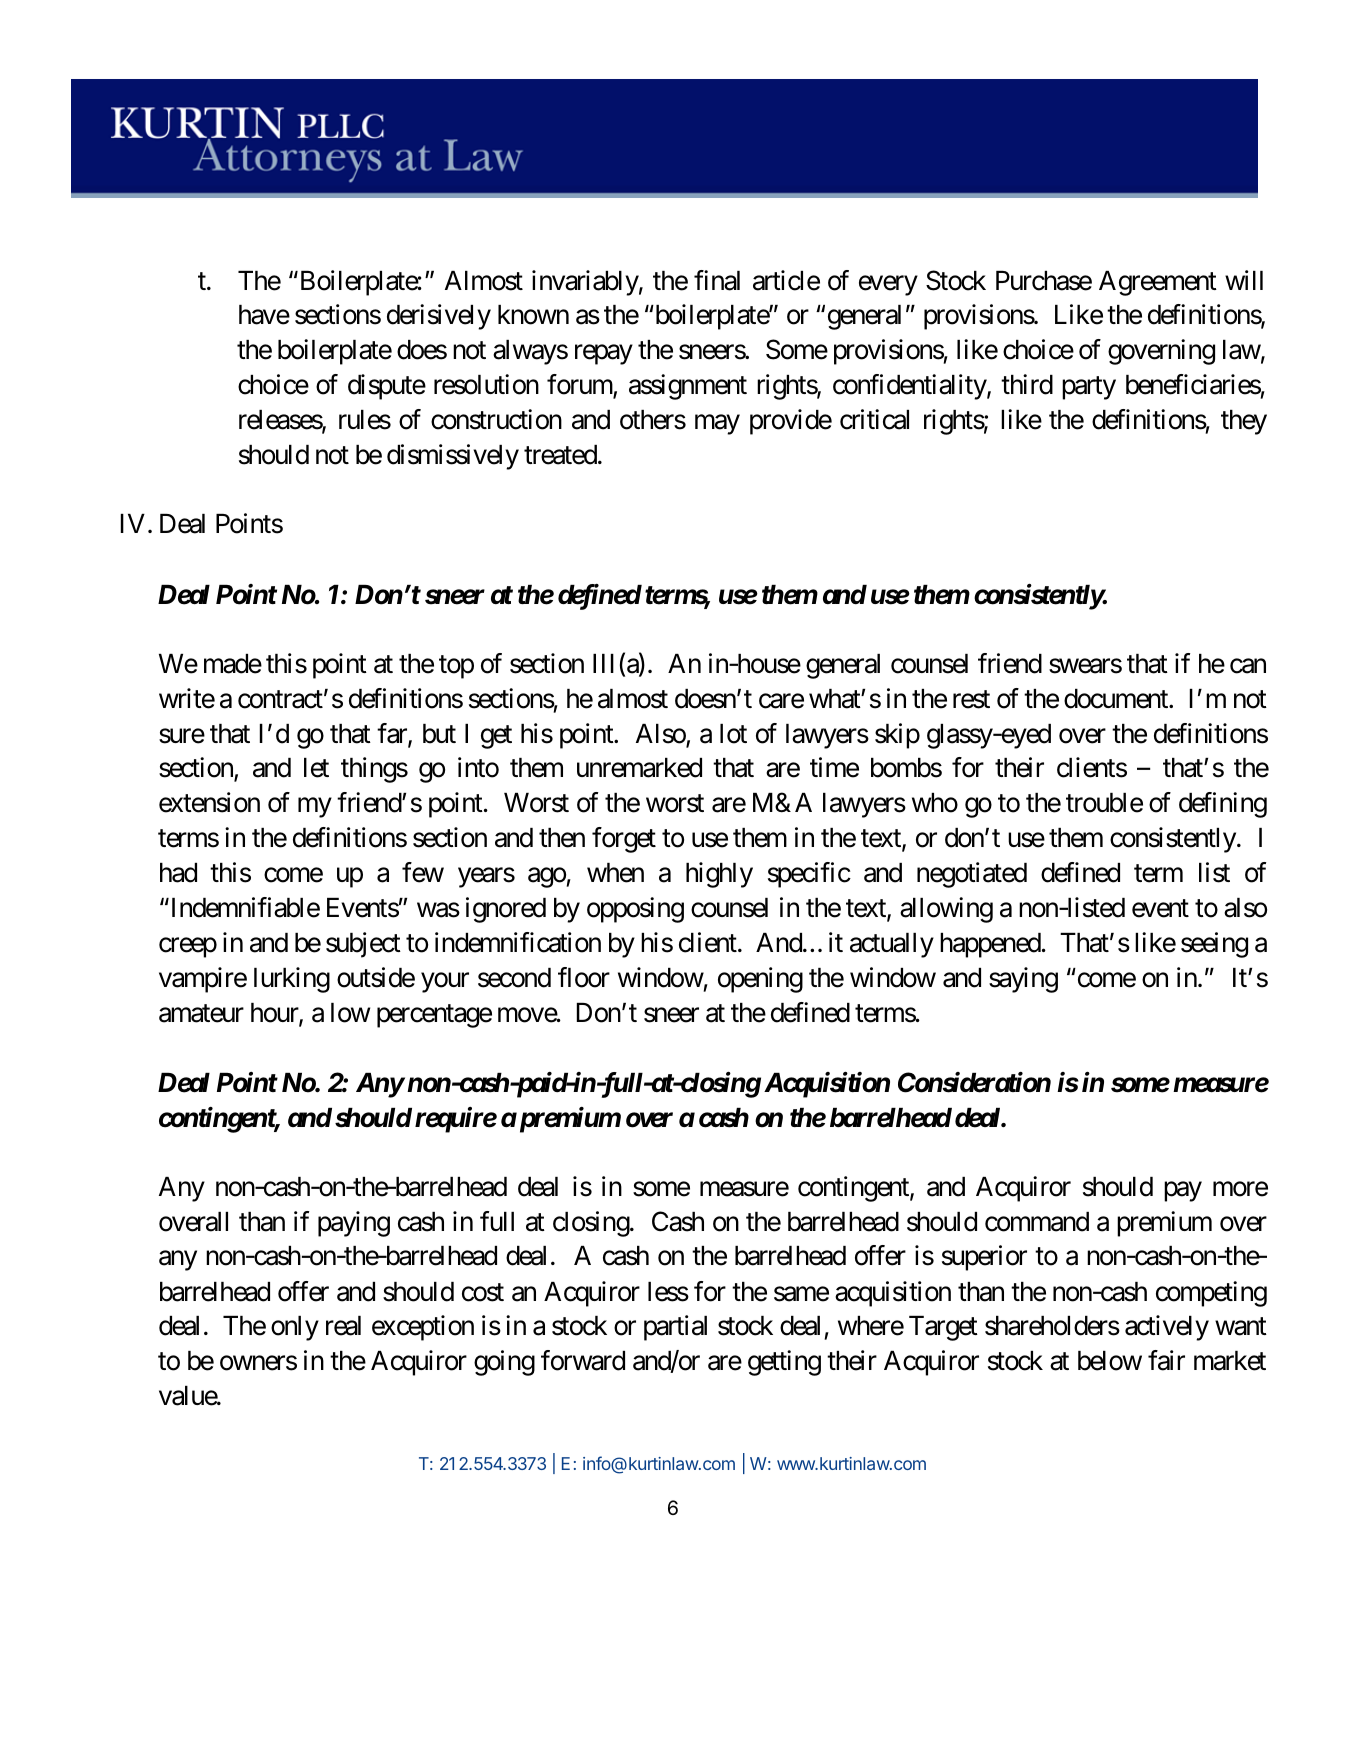 The height and width of the image is (1740, 1345). What do you see at coordinates (624, 840) in the image?
I see `forget` at bounding box center [624, 840].
